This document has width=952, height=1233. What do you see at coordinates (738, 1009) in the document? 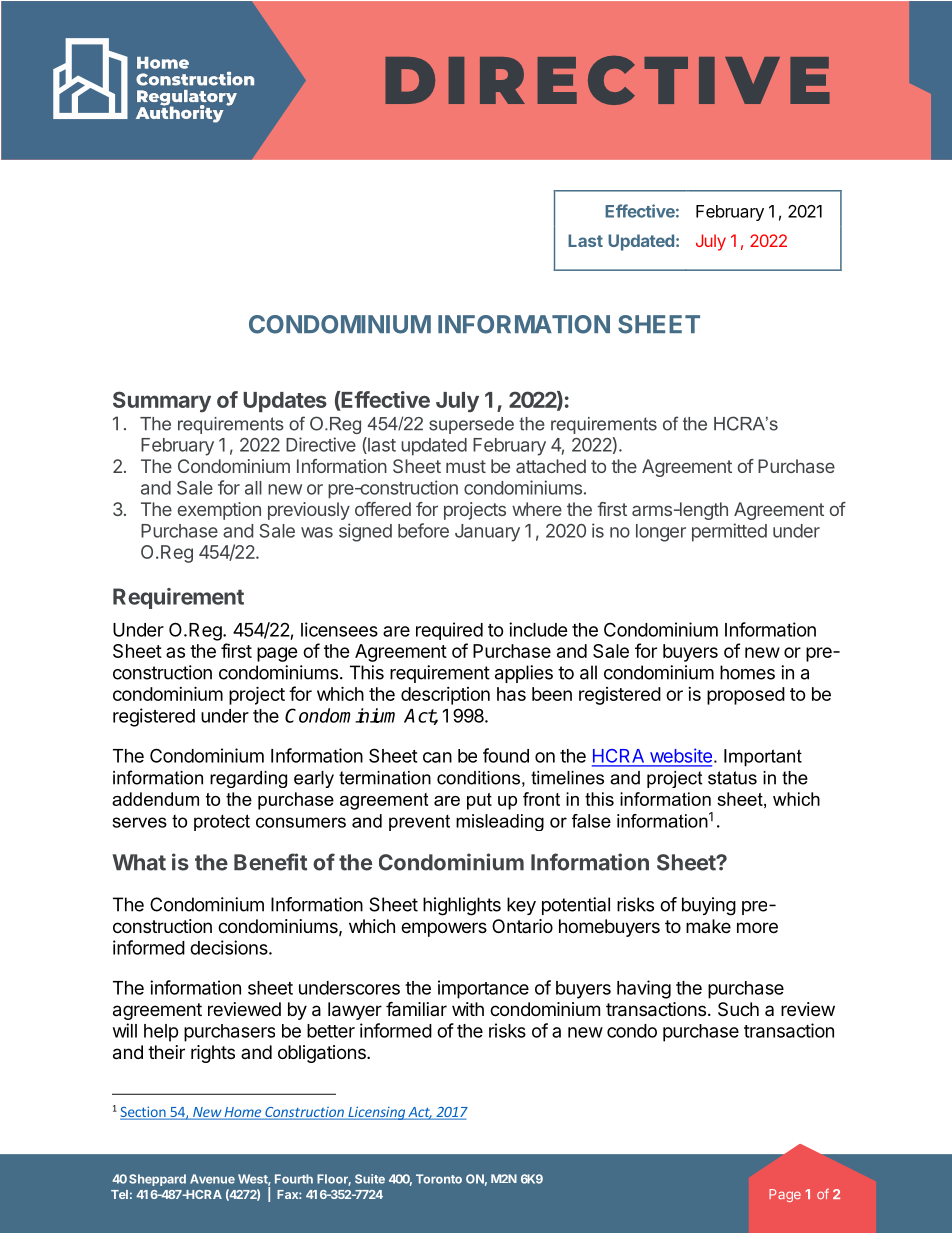
I see `Such` at bounding box center [738, 1009].
